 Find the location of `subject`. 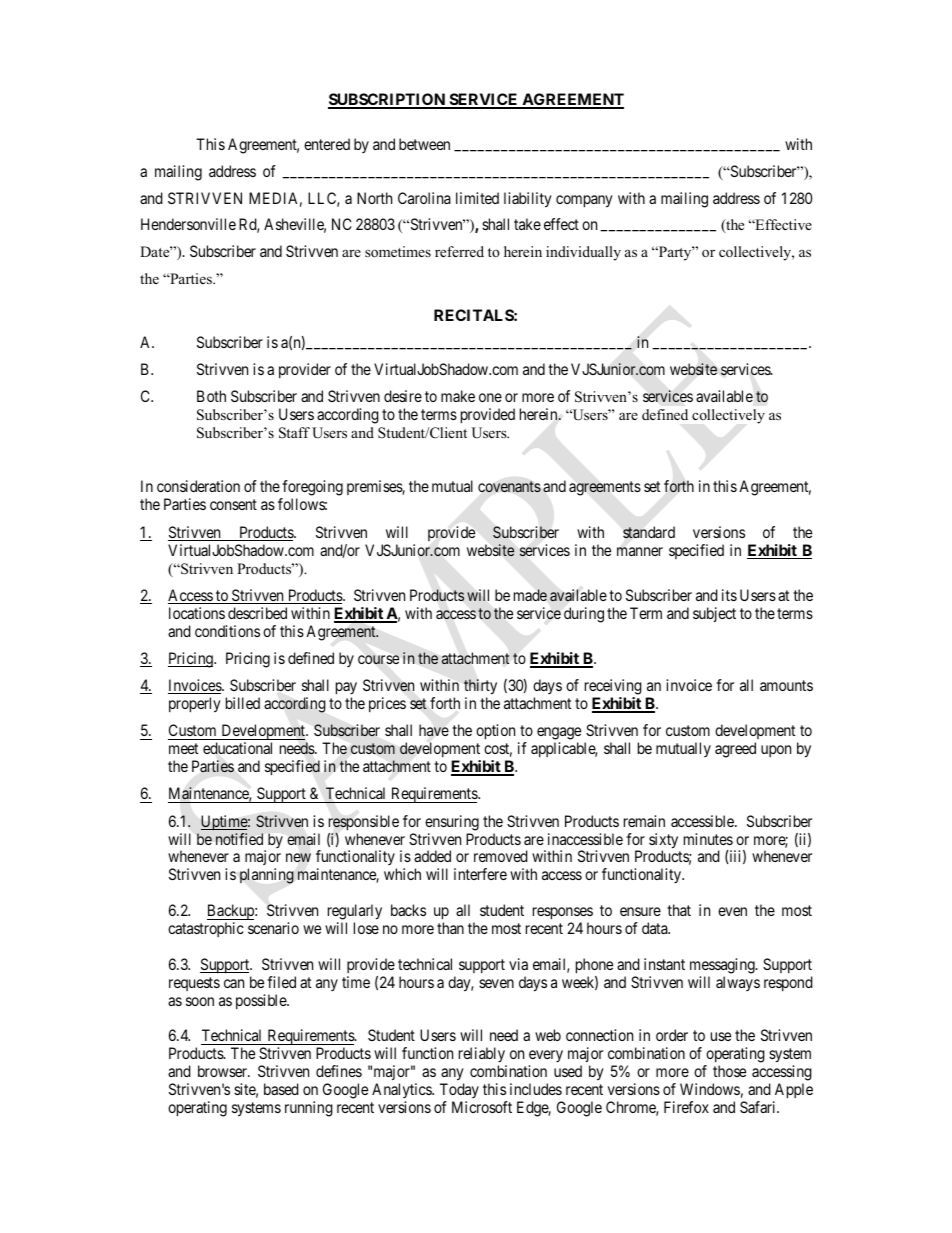

subject is located at coordinates (714, 614).
